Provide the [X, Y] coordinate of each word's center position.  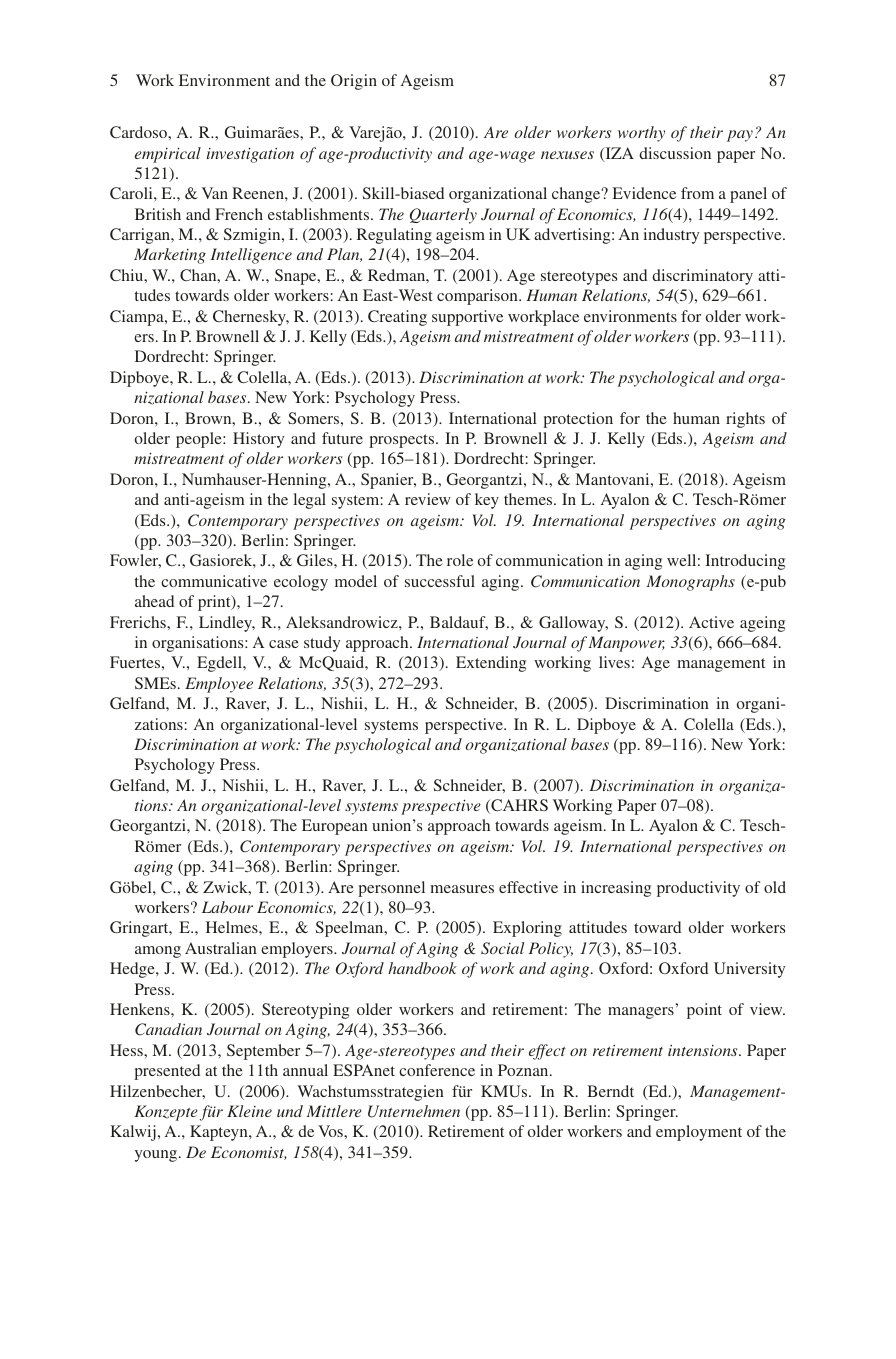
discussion [675, 153]
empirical [168, 155]
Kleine [249, 1111]
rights [745, 420]
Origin [354, 82]
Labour [227, 907]
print [215, 603]
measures [462, 889]
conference [437, 1070]
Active [711, 622]
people [200, 440]
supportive [467, 318]
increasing [616, 889]
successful [440, 581]
